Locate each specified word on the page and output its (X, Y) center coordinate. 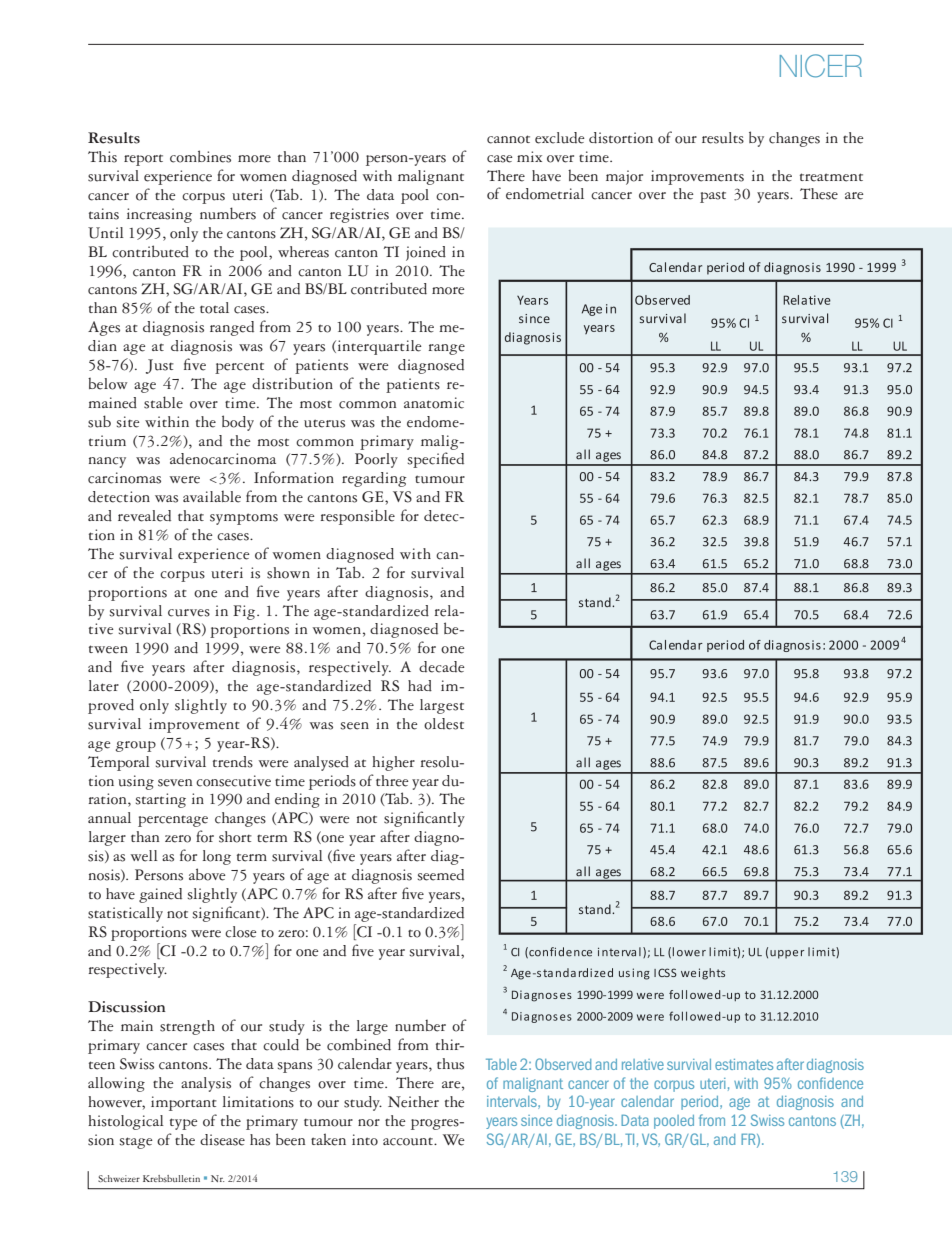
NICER (821, 66)
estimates (744, 1064)
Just (160, 366)
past (713, 197)
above (207, 874)
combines (200, 156)
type (184, 1124)
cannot (508, 139)
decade (442, 667)
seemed (441, 875)
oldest (444, 724)
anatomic (434, 403)
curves (189, 613)
